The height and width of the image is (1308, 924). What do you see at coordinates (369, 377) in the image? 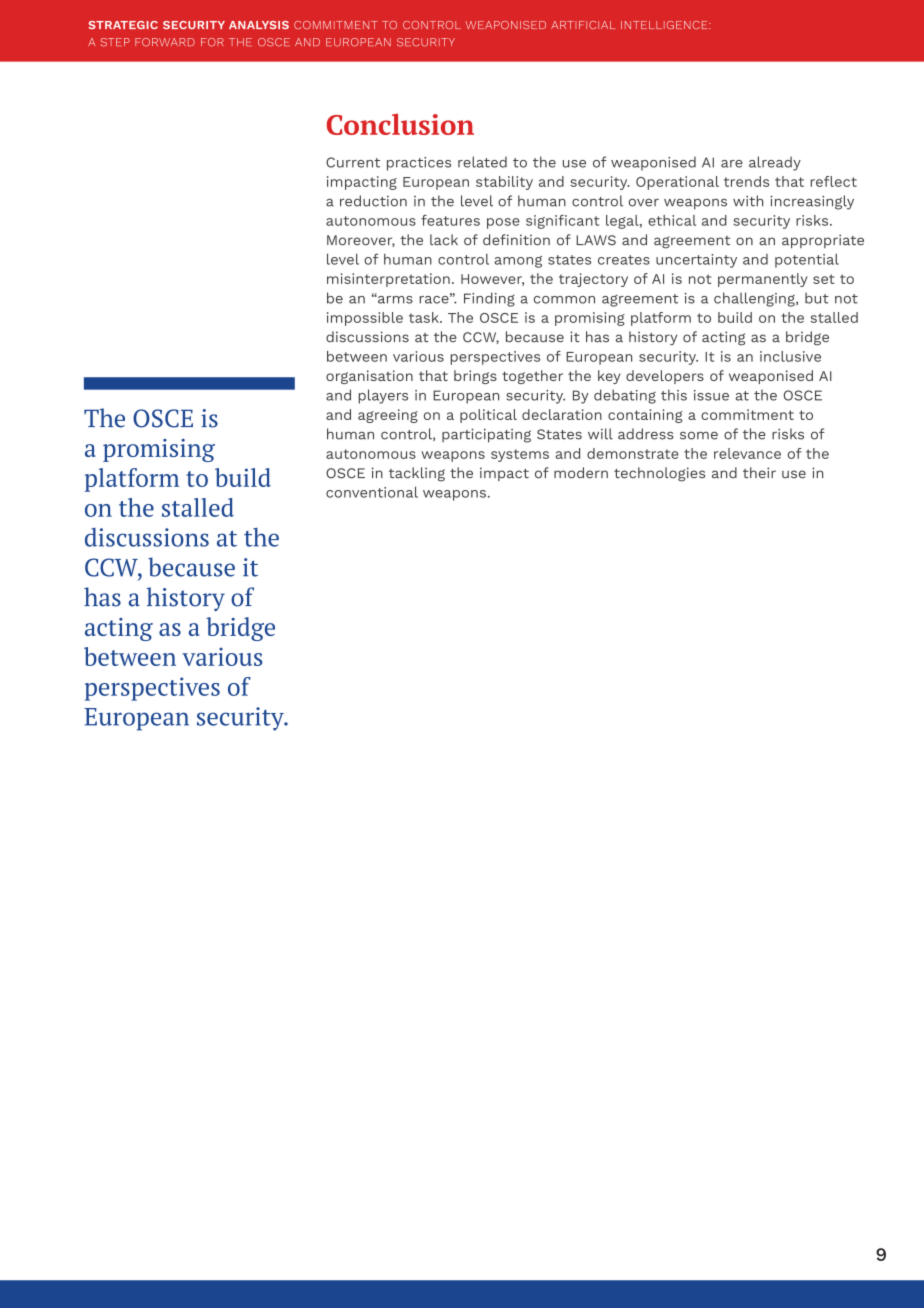
I see `organisation` at bounding box center [369, 377].
